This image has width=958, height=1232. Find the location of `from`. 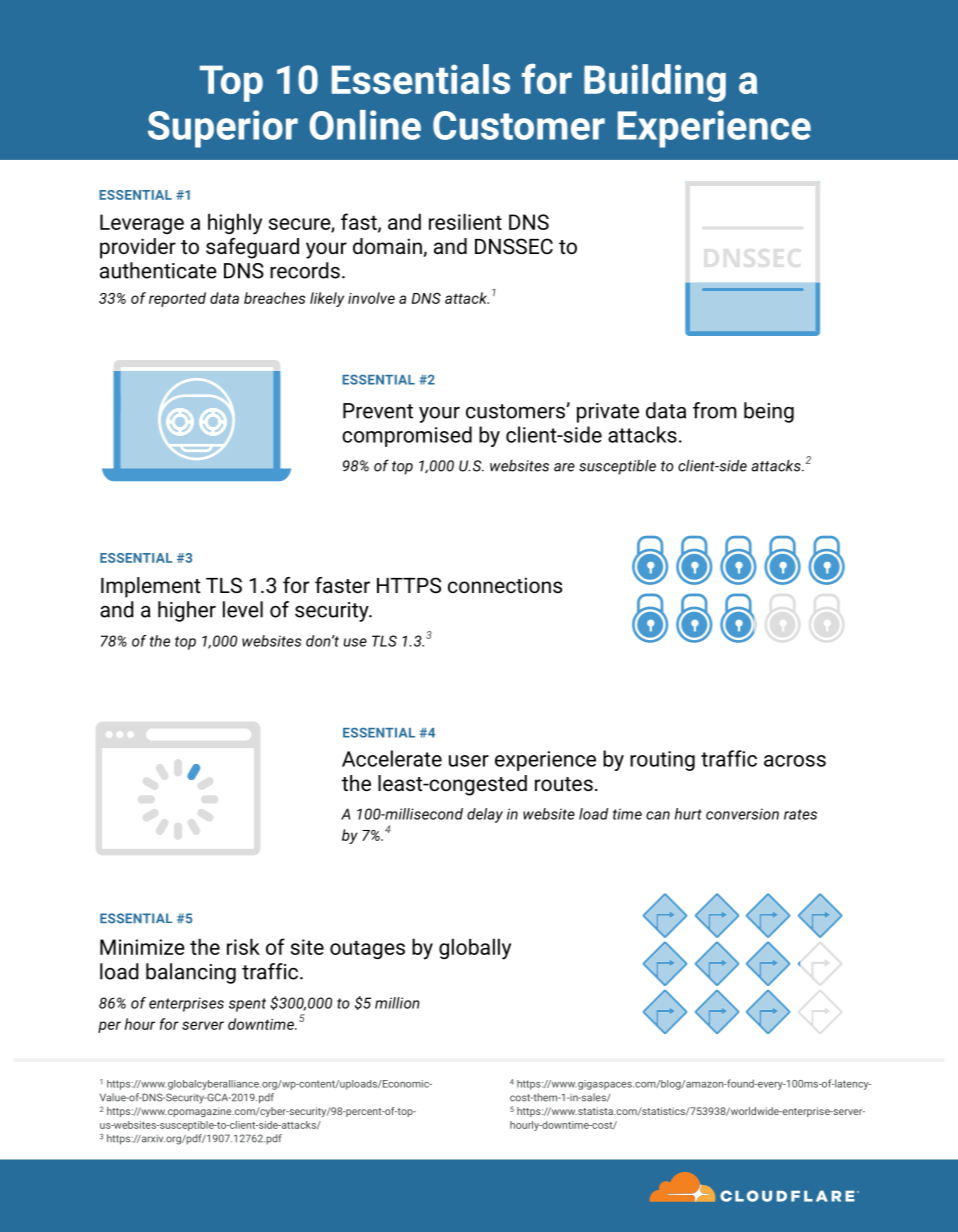

from is located at coordinates (715, 410).
